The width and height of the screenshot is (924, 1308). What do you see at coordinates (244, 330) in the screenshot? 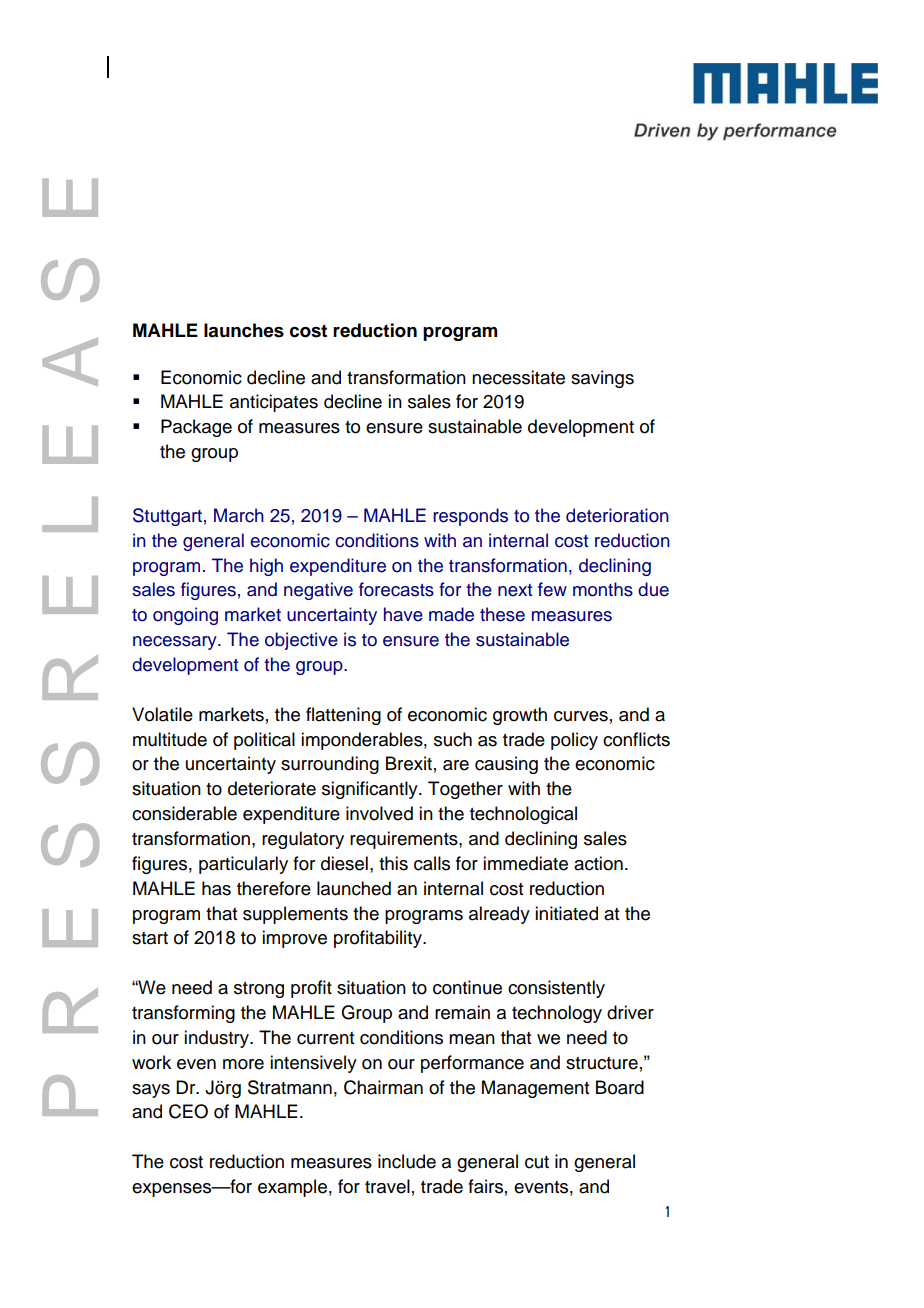
I see `launches` at bounding box center [244, 330].
